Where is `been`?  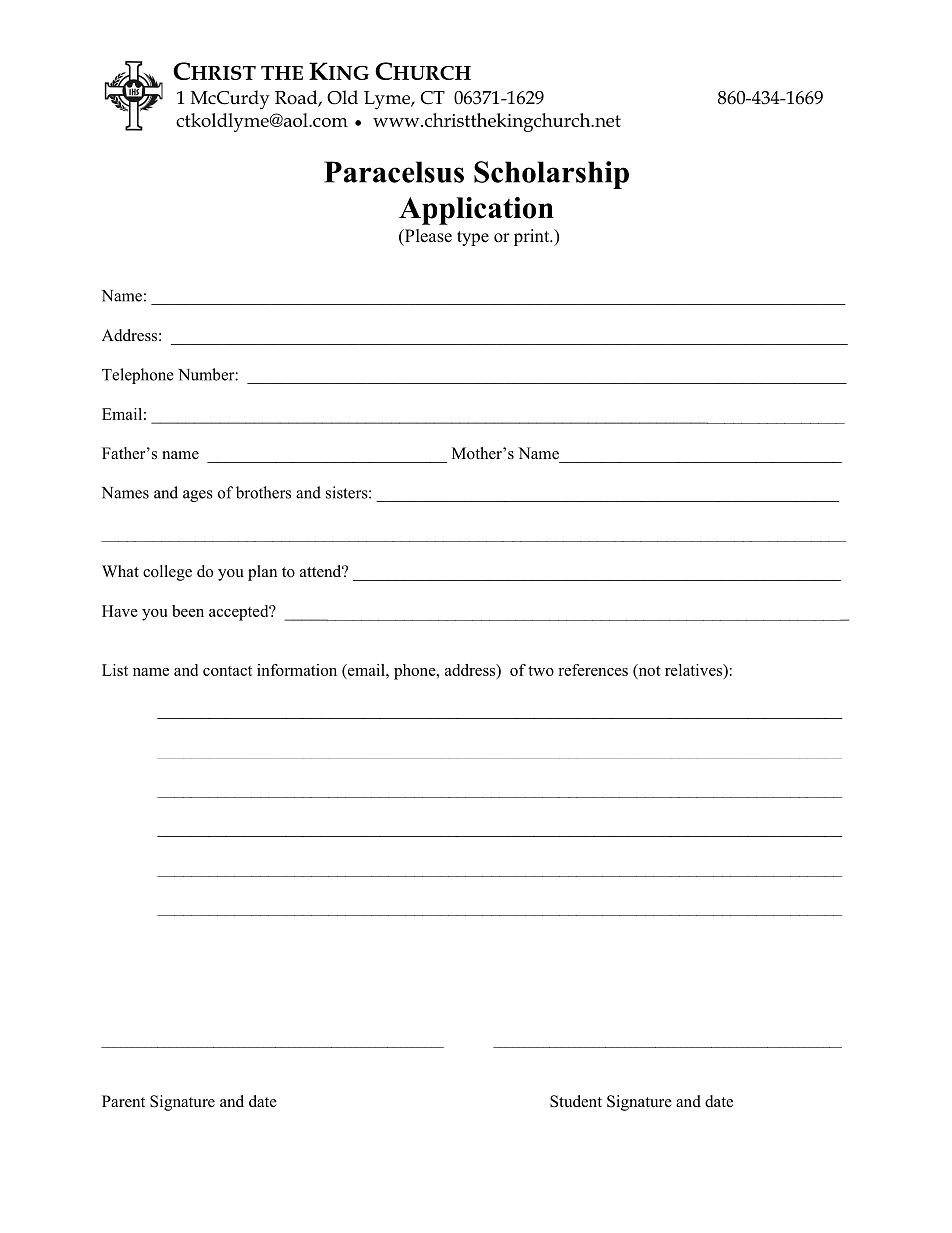 been is located at coordinates (188, 611).
